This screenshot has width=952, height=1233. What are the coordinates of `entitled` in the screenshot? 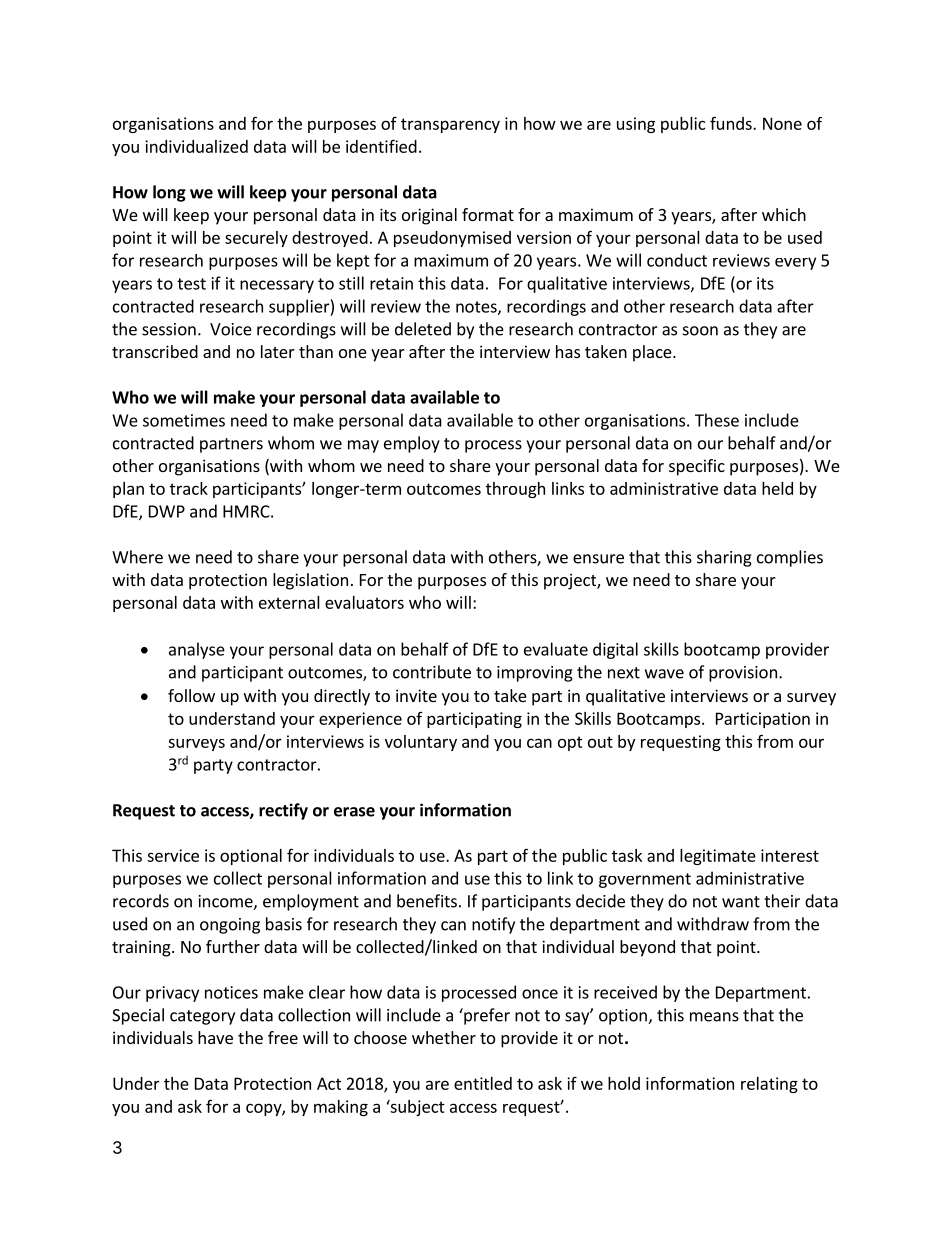 It's located at (483, 1083).
